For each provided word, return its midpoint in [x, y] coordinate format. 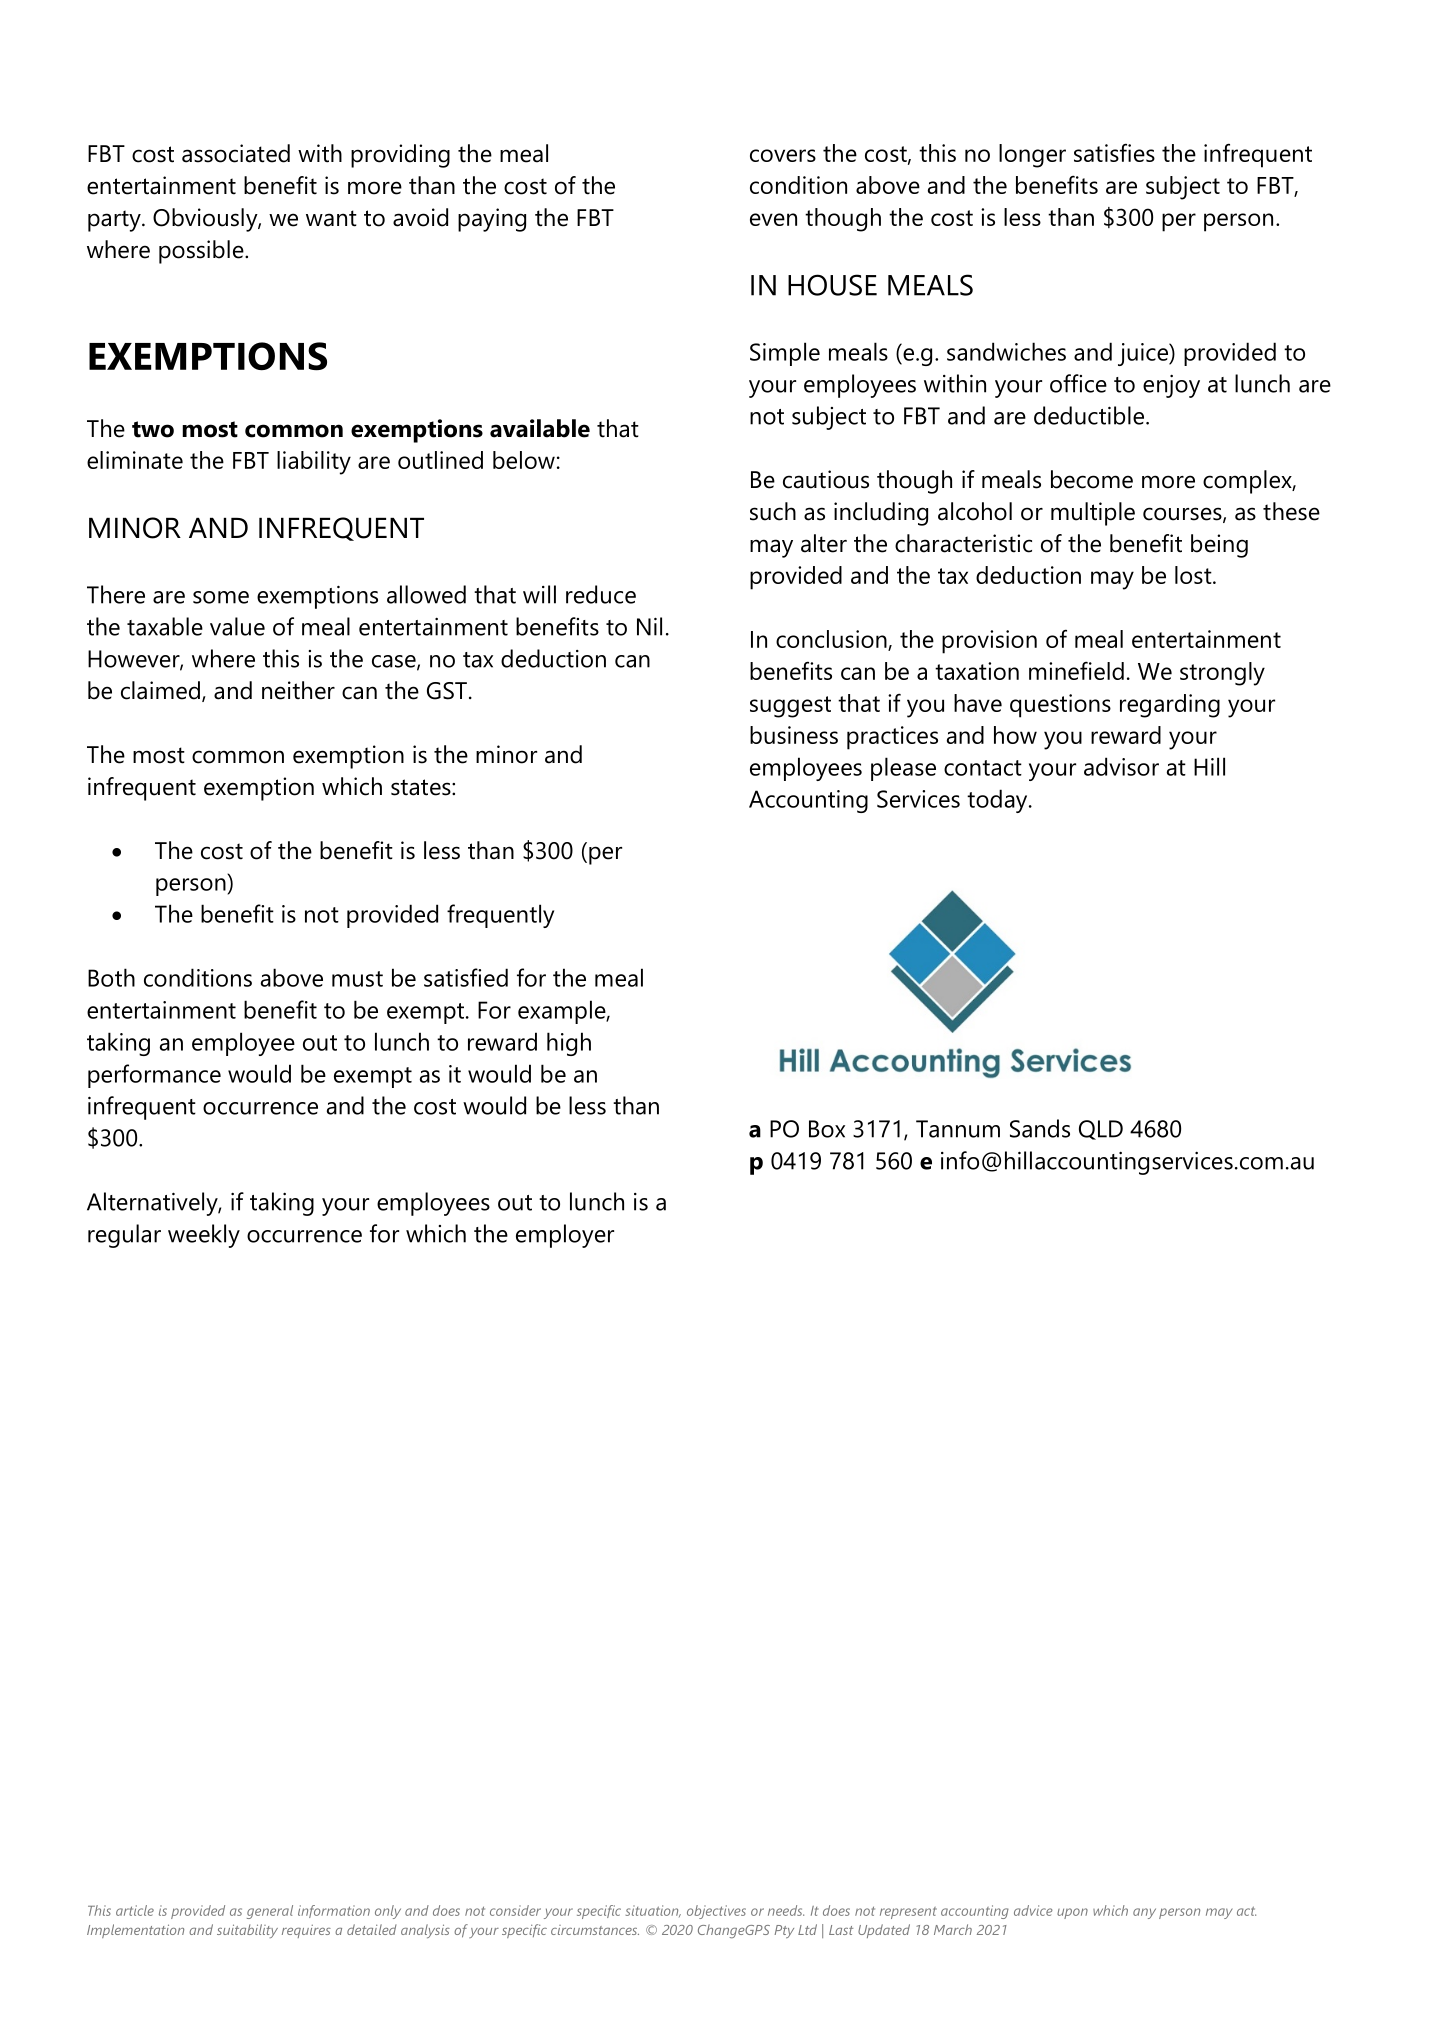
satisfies [1114, 152]
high [569, 1044]
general [270, 1912]
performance [154, 1076]
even [773, 219]
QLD [1101, 1130]
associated [236, 153]
